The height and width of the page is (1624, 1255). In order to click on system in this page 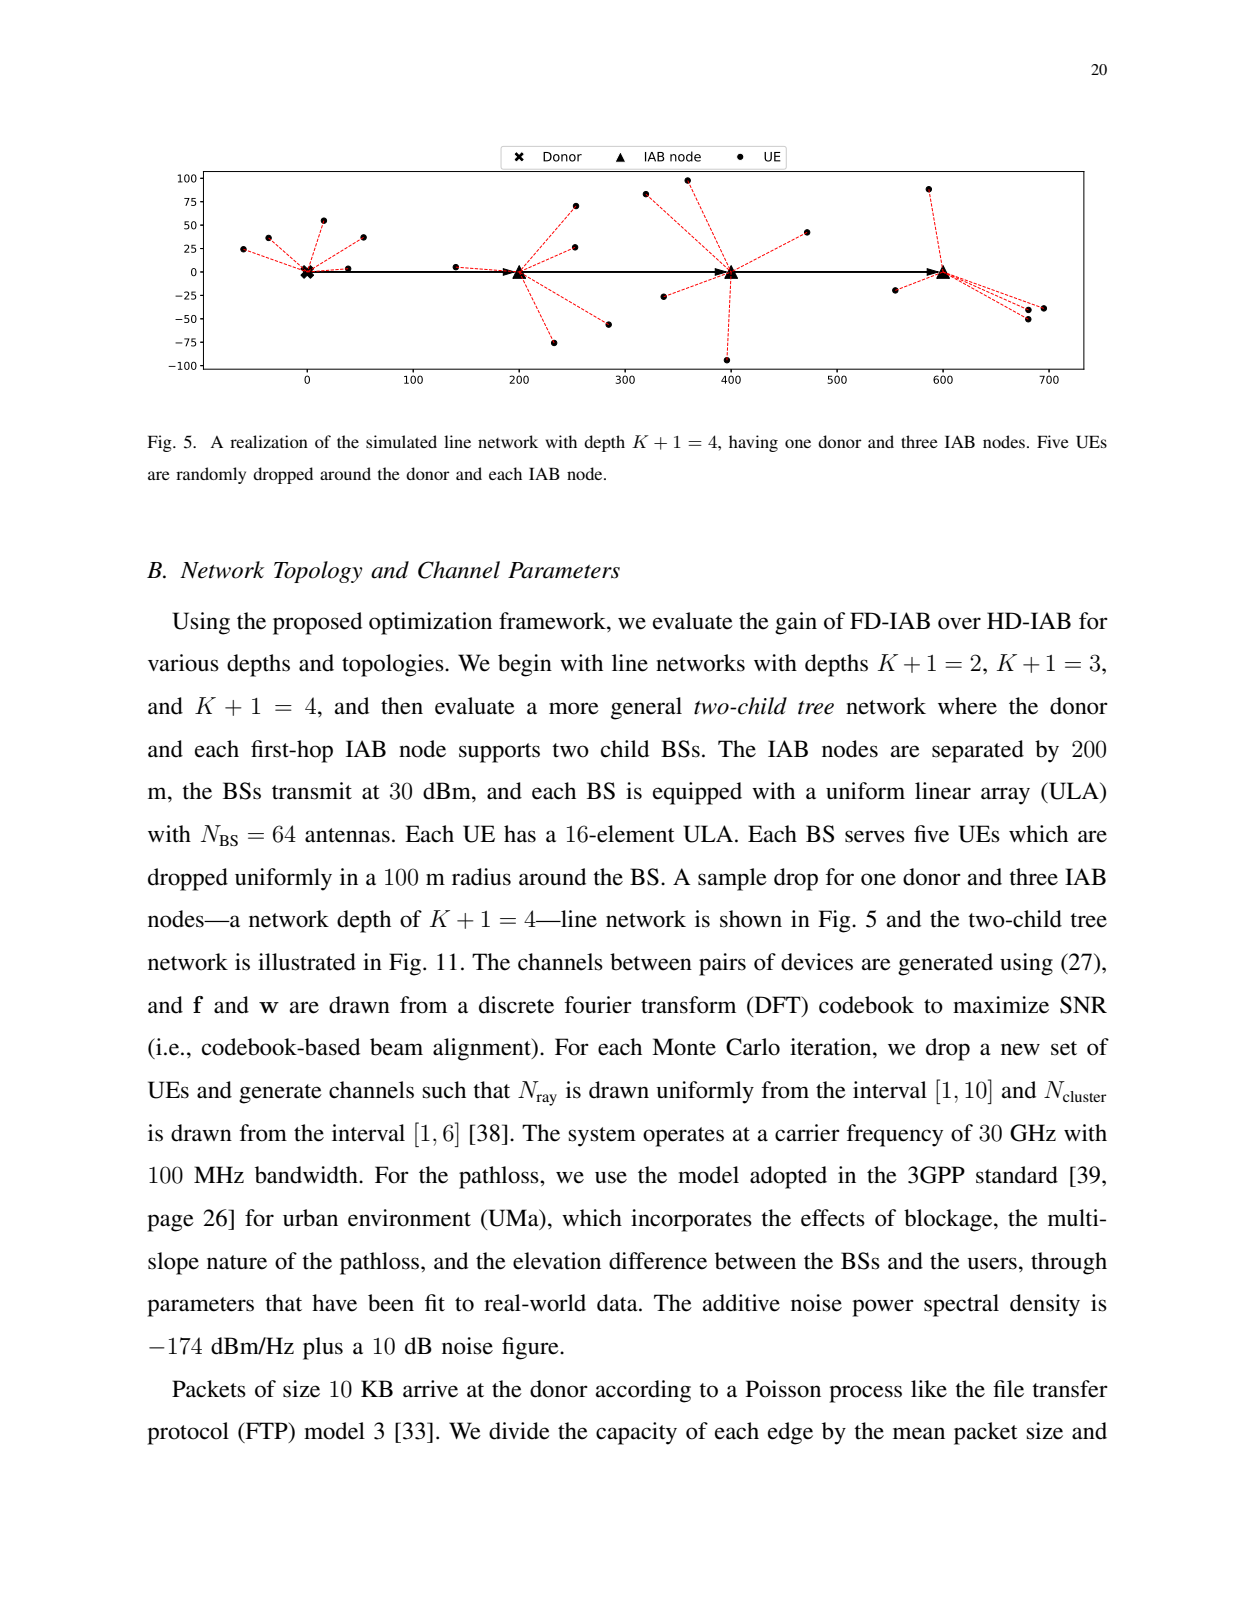, I will do `click(602, 1137)`.
